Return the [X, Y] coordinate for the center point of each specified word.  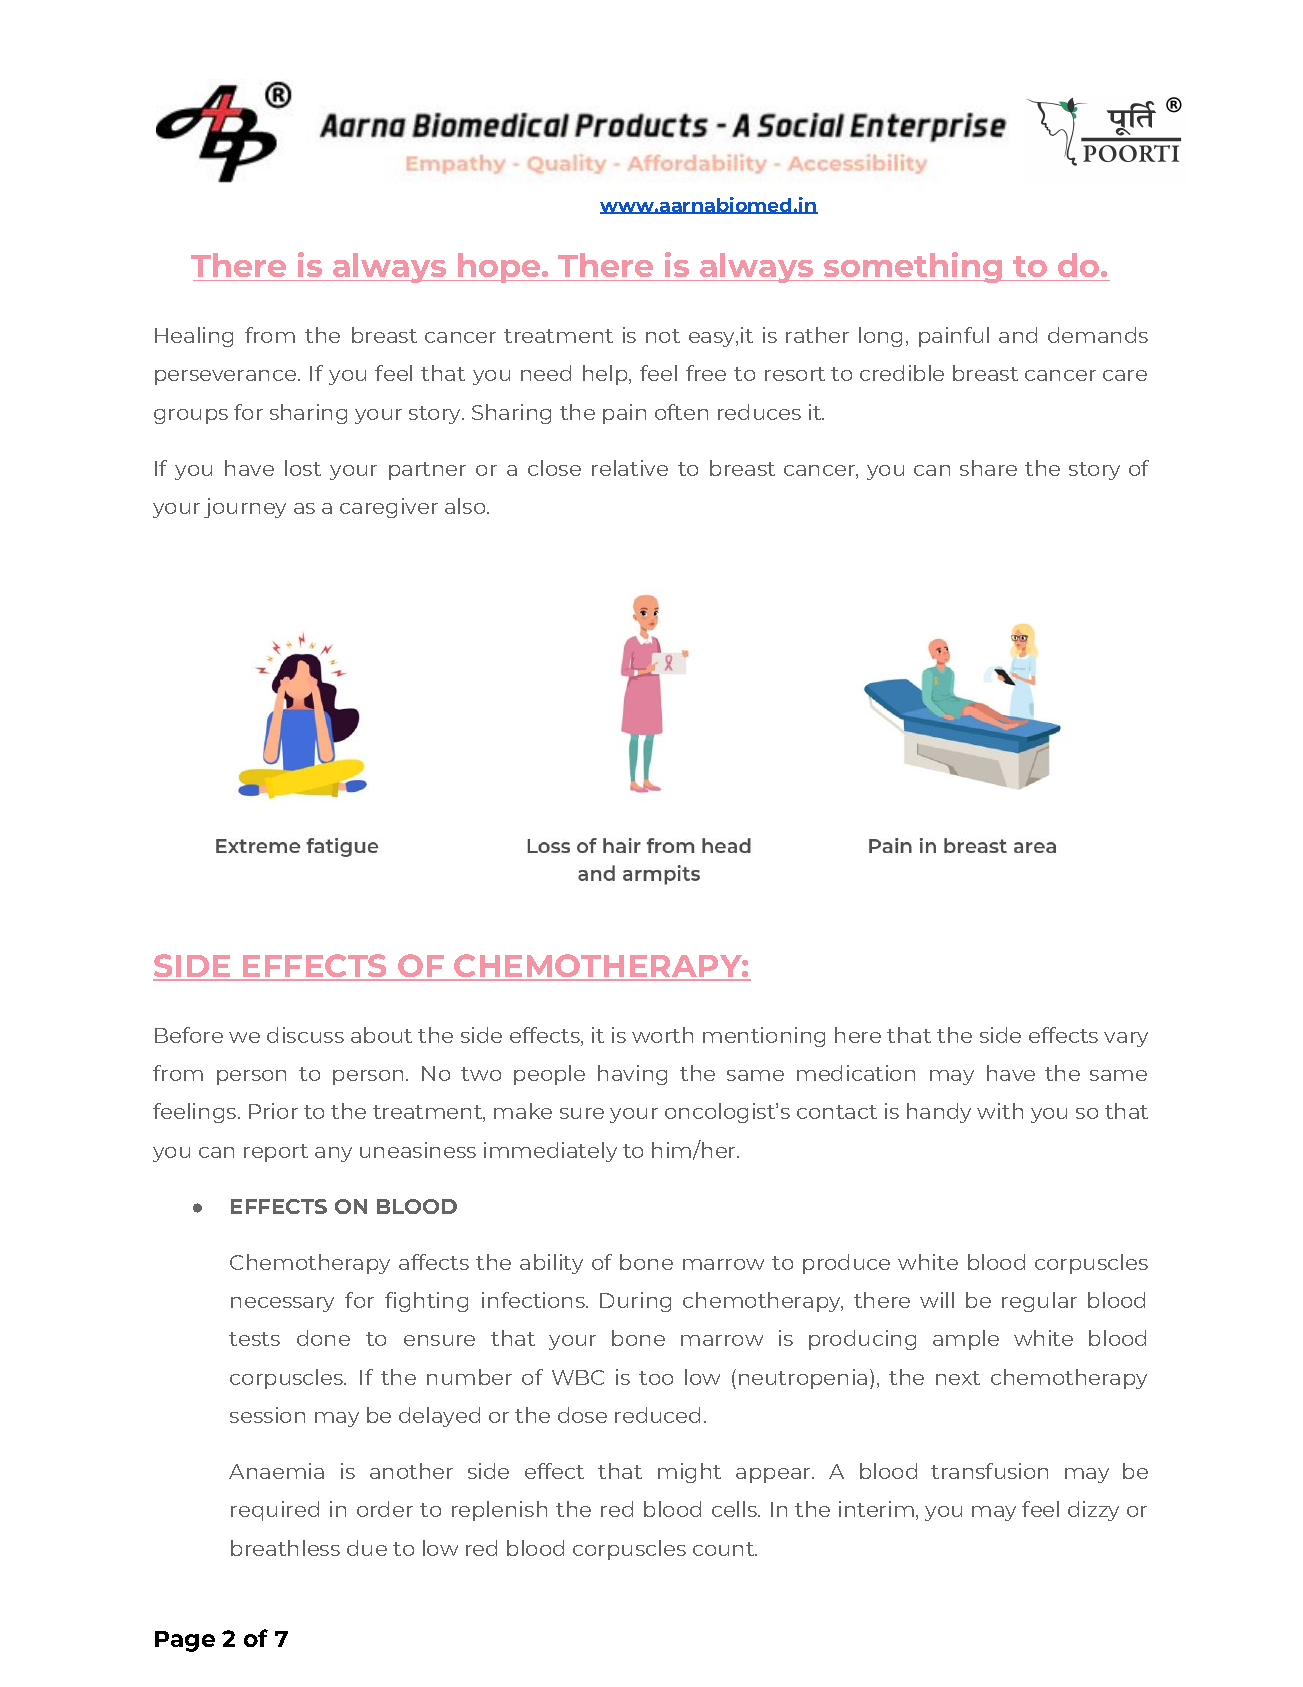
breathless [285, 1548]
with [1000, 1111]
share [988, 468]
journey [245, 508]
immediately [550, 1152]
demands [1098, 335]
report [276, 1153]
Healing [194, 337]
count [725, 1549]
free [706, 373]
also [466, 506]
